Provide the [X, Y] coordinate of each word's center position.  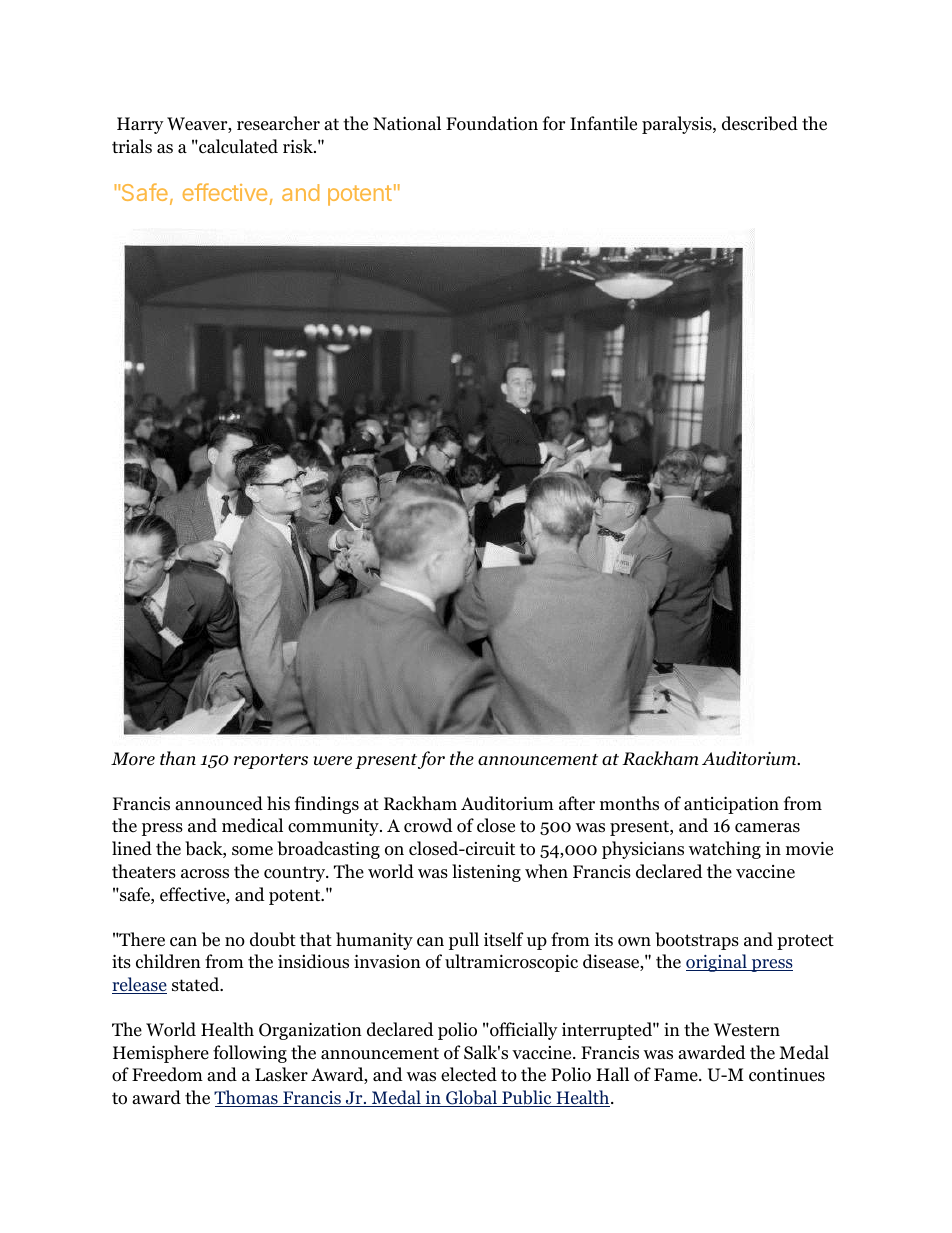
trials [132, 146]
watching [725, 850]
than [178, 758]
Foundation [492, 123]
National [407, 123]
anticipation [731, 805]
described [760, 123]
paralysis [678, 125]
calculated [237, 146]
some [252, 851]
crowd [428, 825]
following [250, 1054]
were [332, 761]
